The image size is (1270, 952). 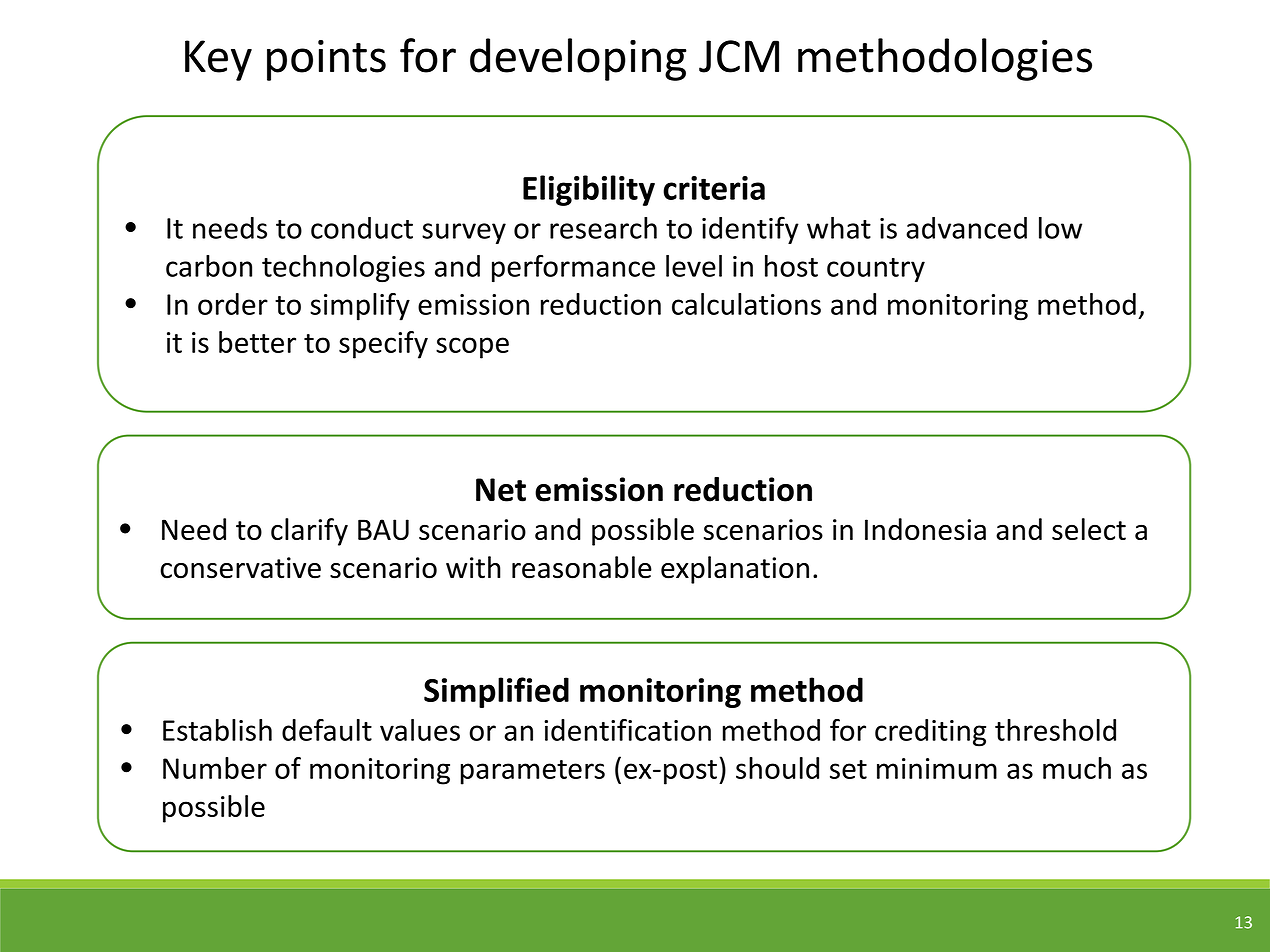 What do you see at coordinates (876, 270) in the screenshot?
I see `country` at bounding box center [876, 270].
